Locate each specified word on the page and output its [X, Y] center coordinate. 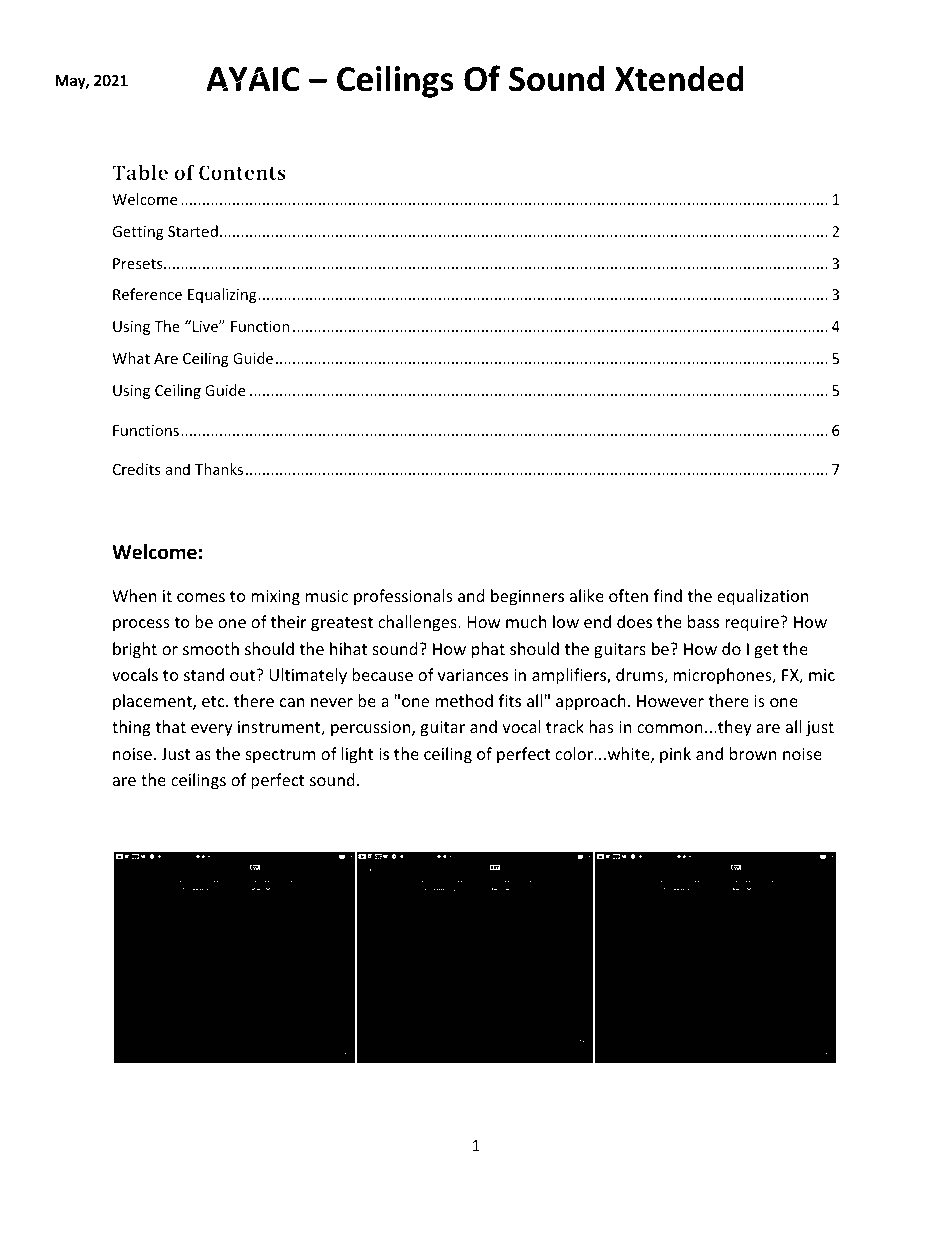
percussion [372, 729]
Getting [138, 233]
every [212, 730]
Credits [137, 469]
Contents [242, 172]
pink [675, 755]
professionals [403, 597]
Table [140, 172]
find [668, 595]
